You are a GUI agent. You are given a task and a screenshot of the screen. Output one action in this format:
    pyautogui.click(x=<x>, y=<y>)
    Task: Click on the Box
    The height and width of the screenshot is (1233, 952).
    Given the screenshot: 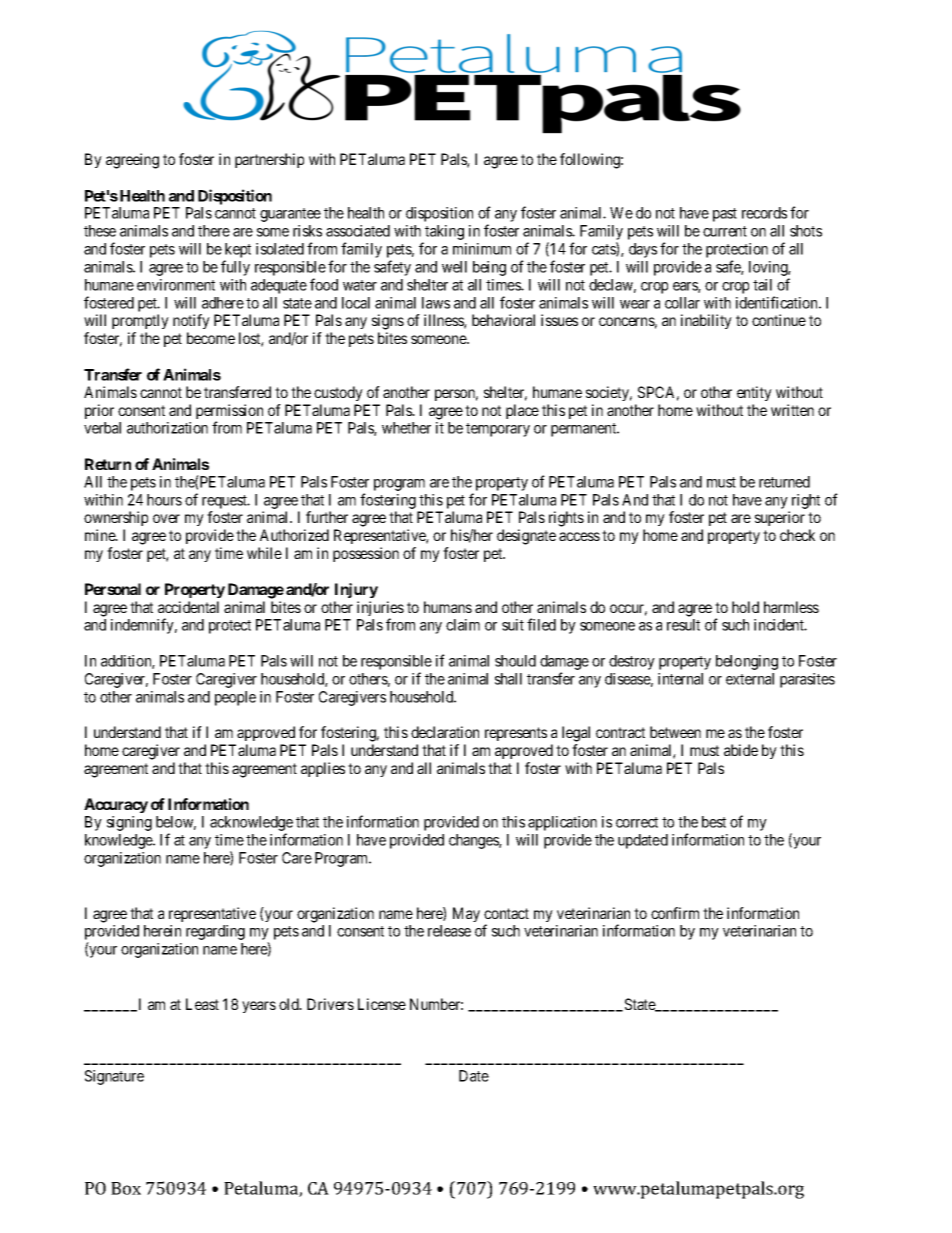 What is the action you would take?
    pyautogui.click(x=126, y=1188)
